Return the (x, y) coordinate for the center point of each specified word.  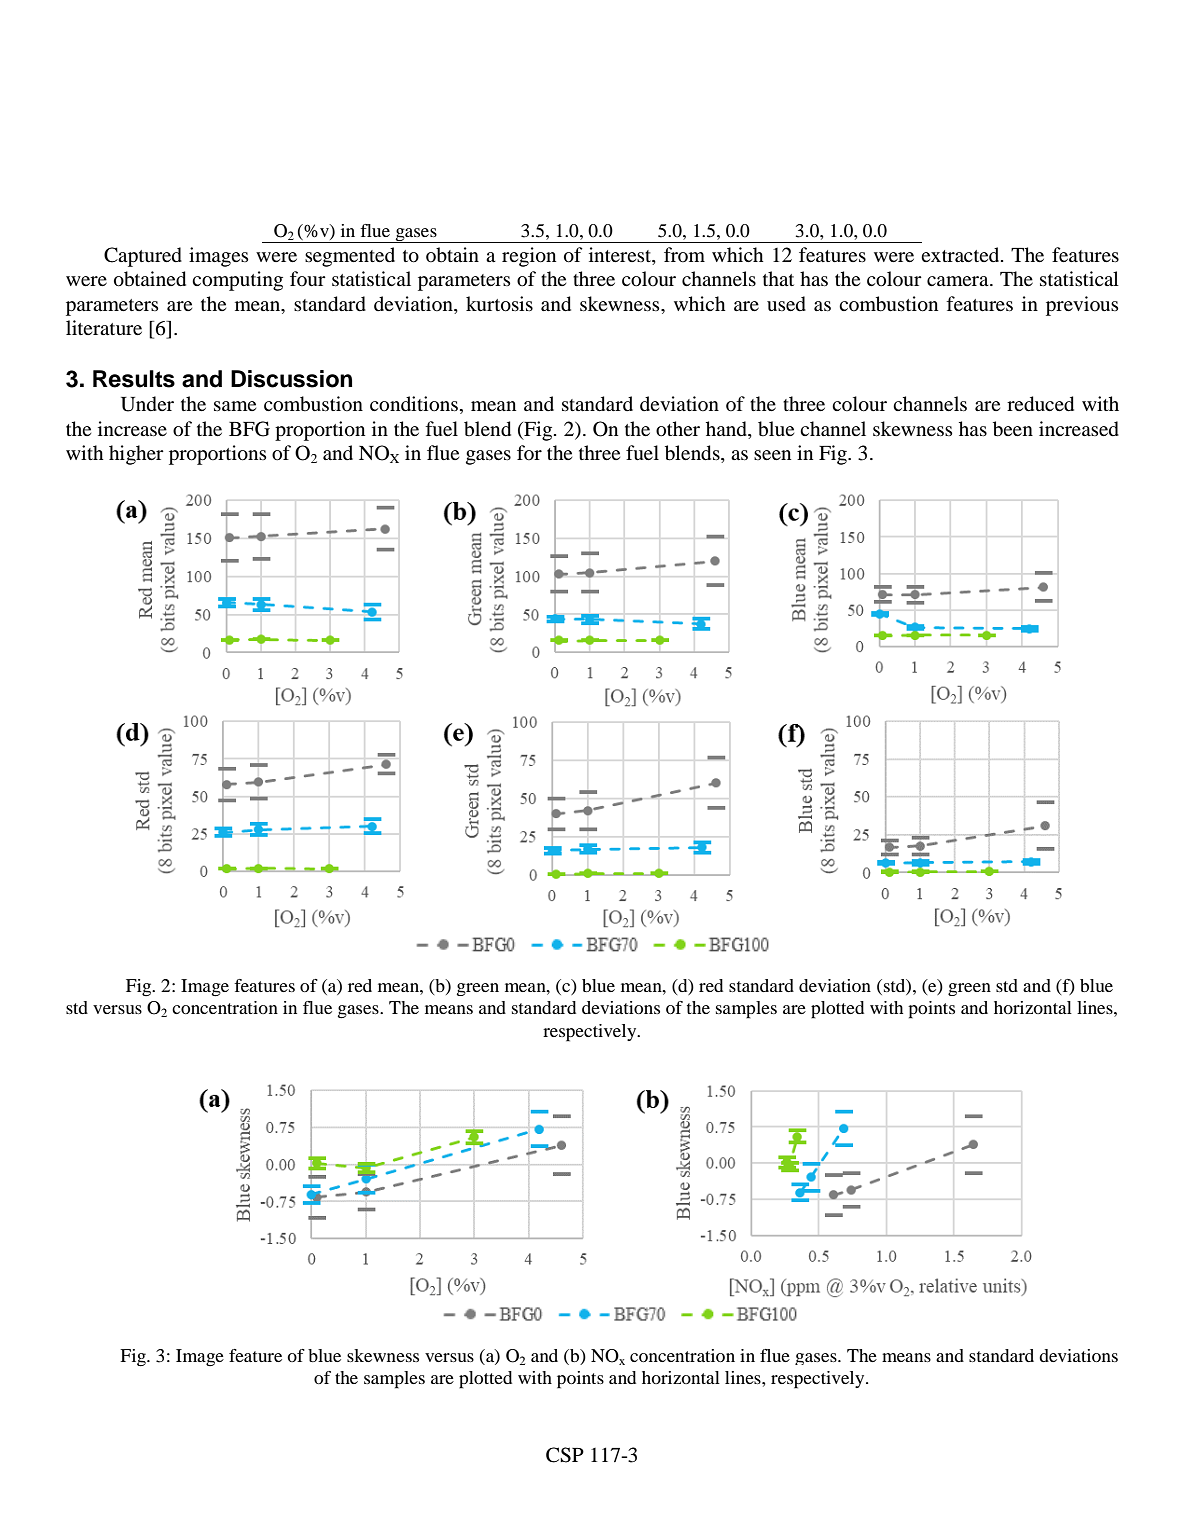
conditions (414, 404)
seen (772, 455)
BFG (249, 429)
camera (959, 281)
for (529, 452)
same (235, 406)
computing (237, 281)
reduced (1040, 404)
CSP (565, 1455)
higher (136, 455)
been (1013, 429)
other (678, 429)
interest (621, 256)
